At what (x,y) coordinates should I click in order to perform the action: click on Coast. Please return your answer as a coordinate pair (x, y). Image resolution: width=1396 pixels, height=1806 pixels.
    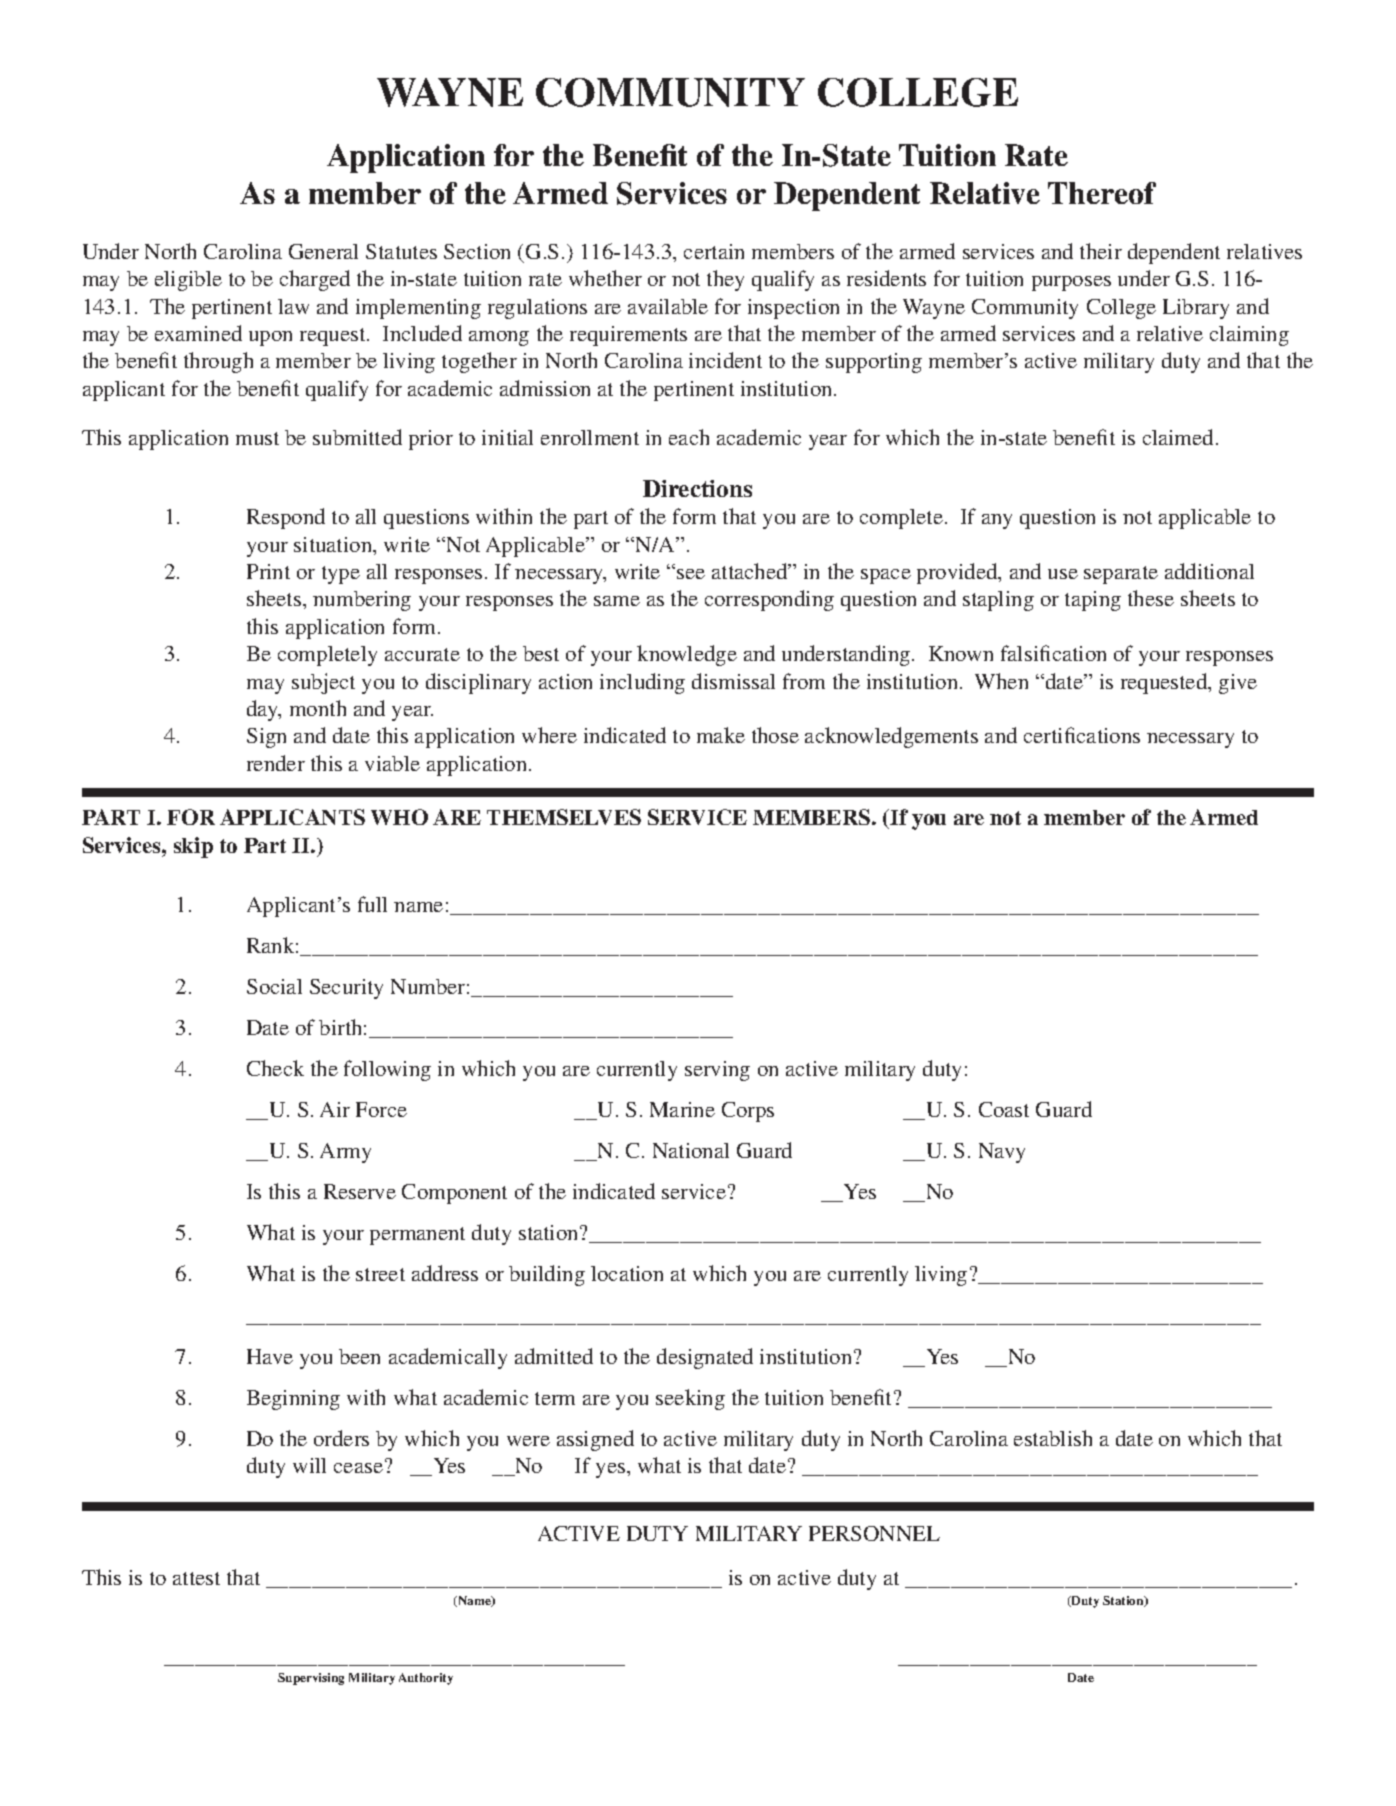
    Looking at the image, I should click on (1004, 1109).
